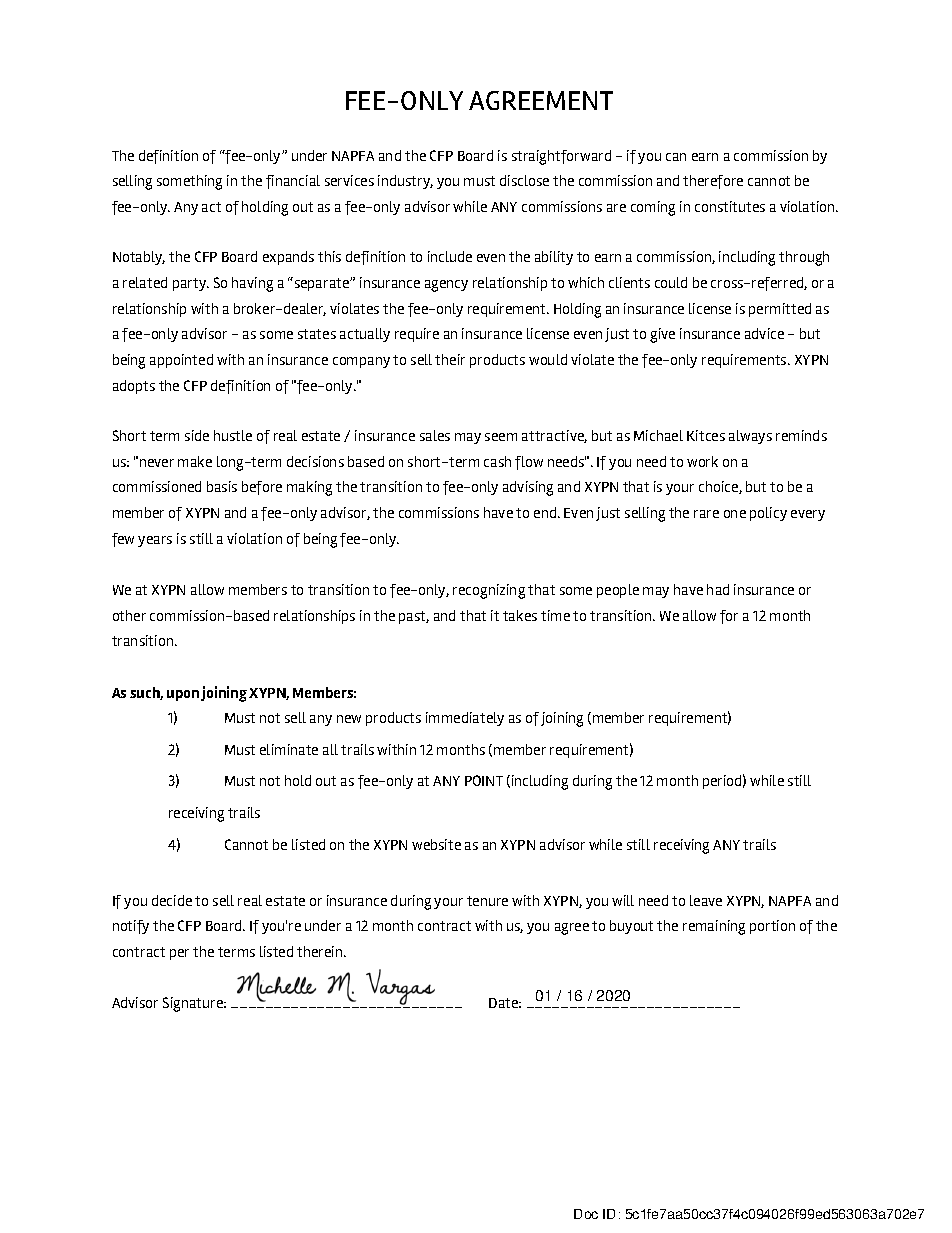 This screenshot has width=952, height=1233. What do you see at coordinates (713, 182) in the screenshot?
I see `therefore` at bounding box center [713, 182].
